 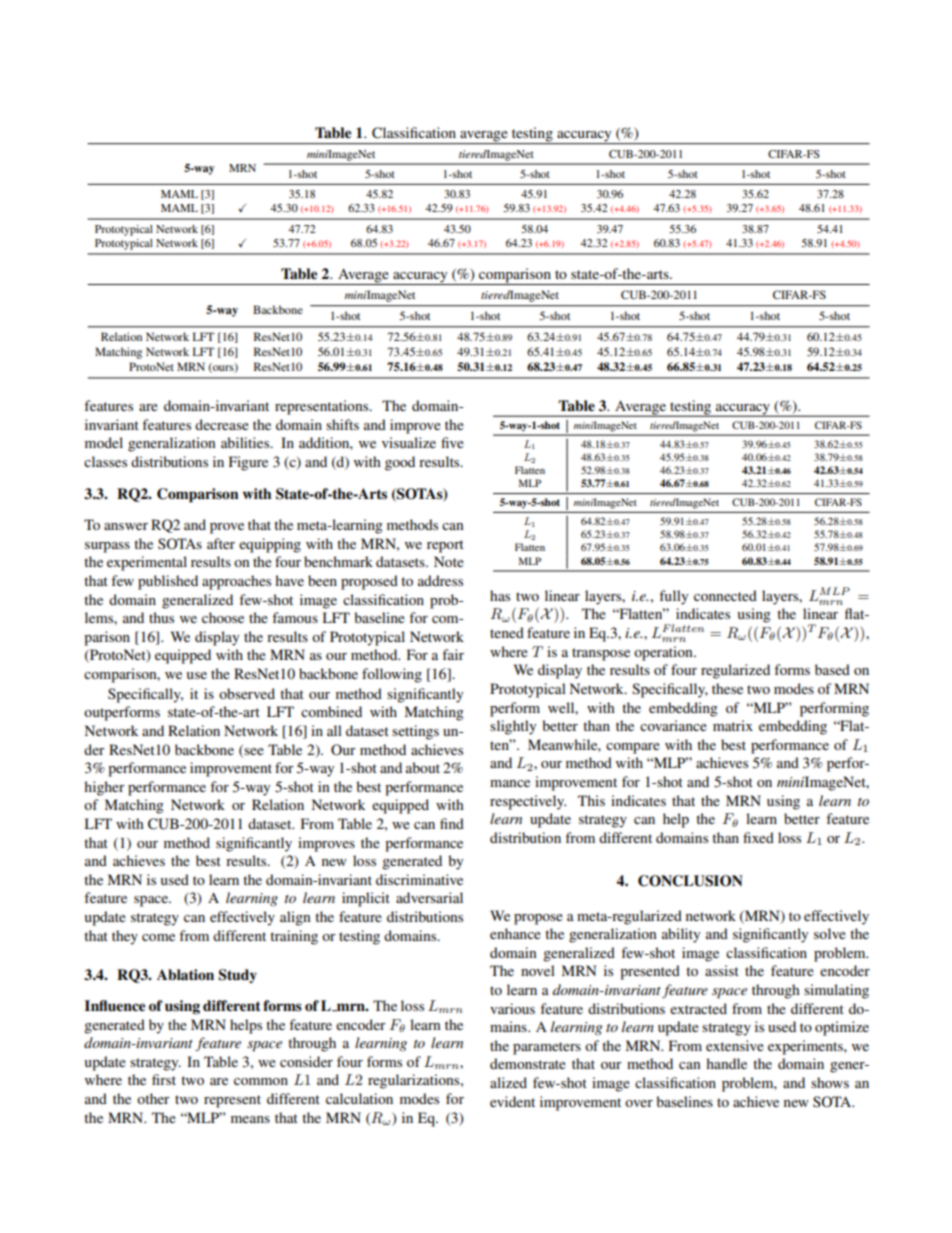 I want to click on about, so click(x=423, y=767).
